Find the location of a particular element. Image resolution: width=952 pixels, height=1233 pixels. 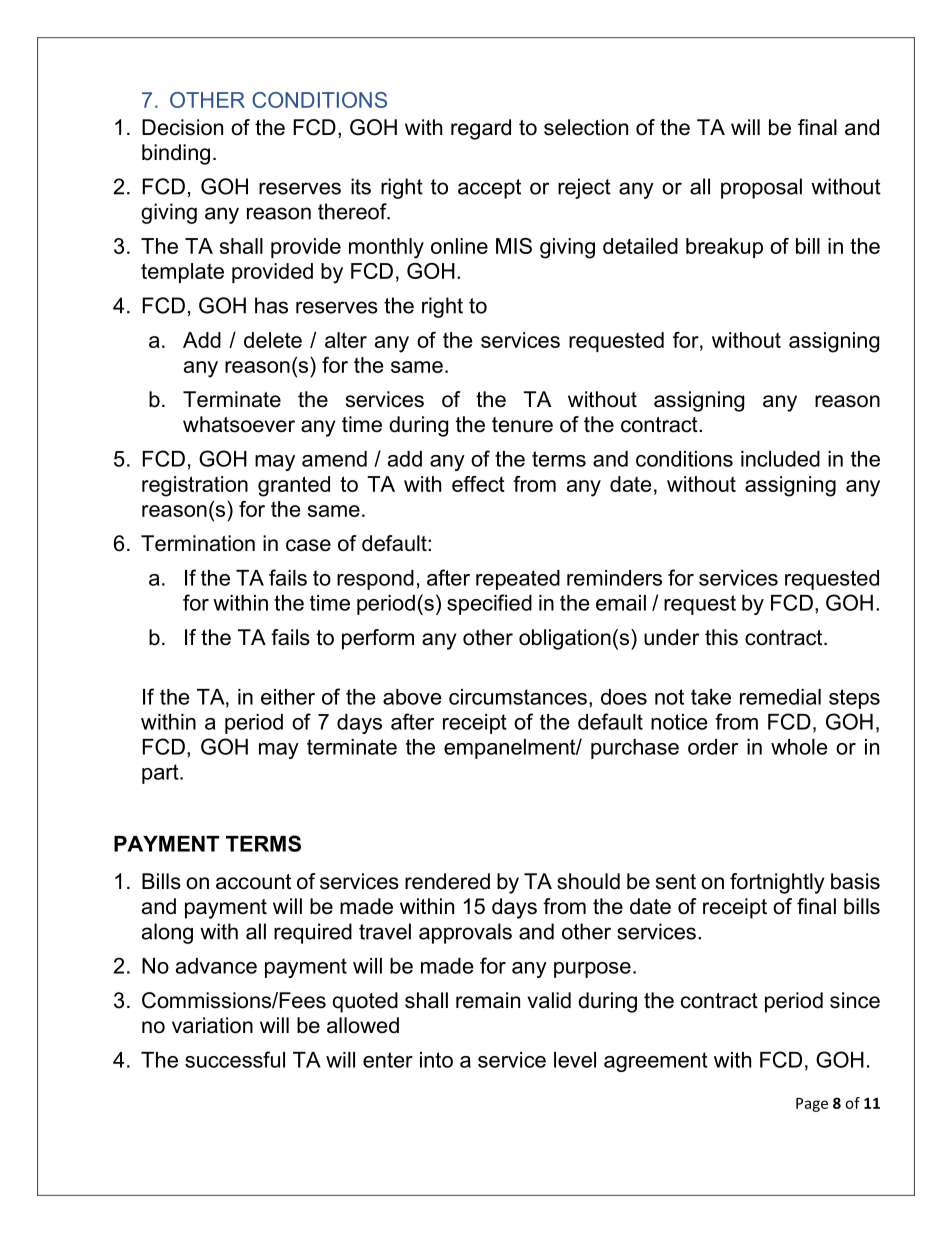

rendered is located at coordinates (447, 881).
